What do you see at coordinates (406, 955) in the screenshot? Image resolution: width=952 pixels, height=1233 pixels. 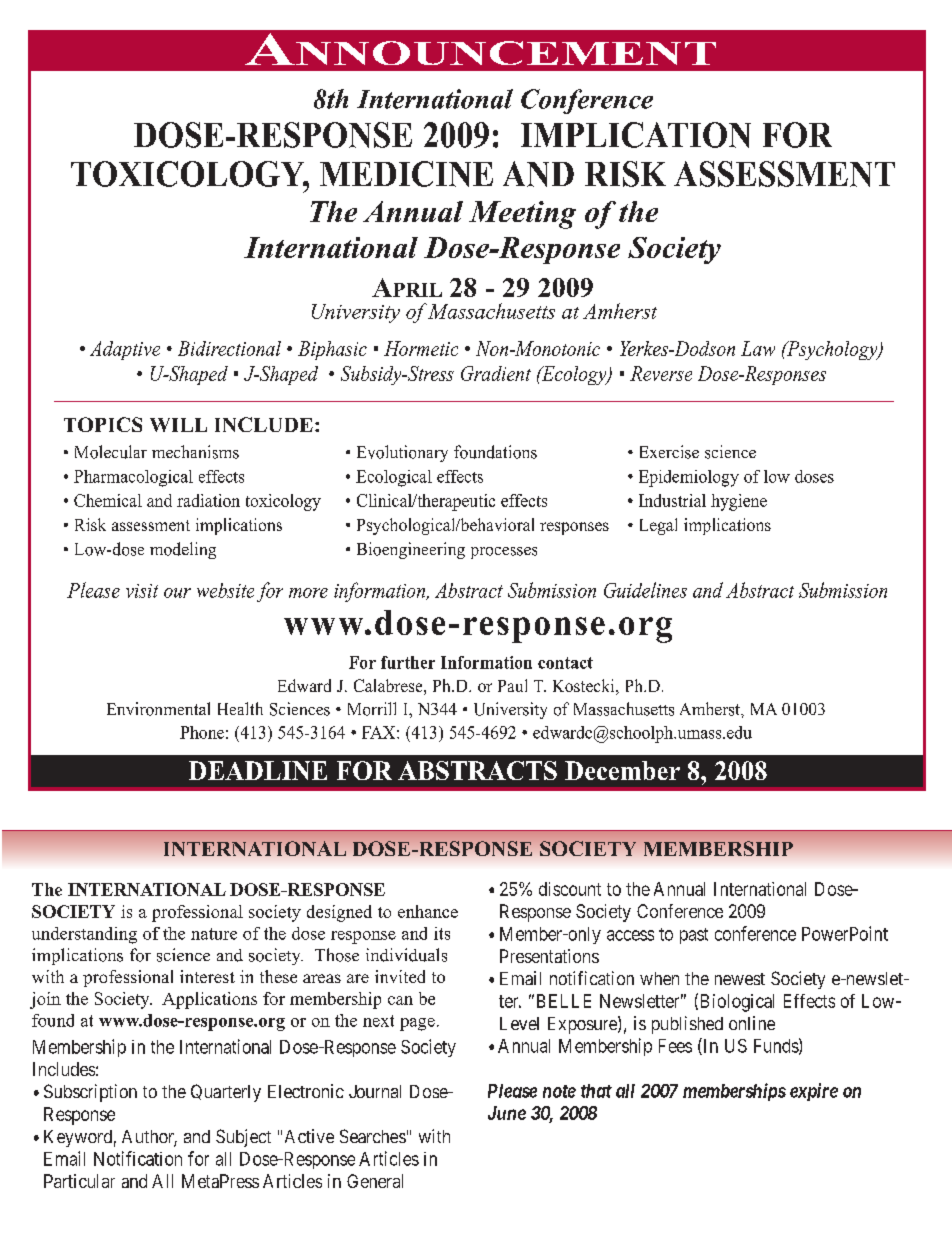 I see `individuals` at bounding box center [406, 955].
